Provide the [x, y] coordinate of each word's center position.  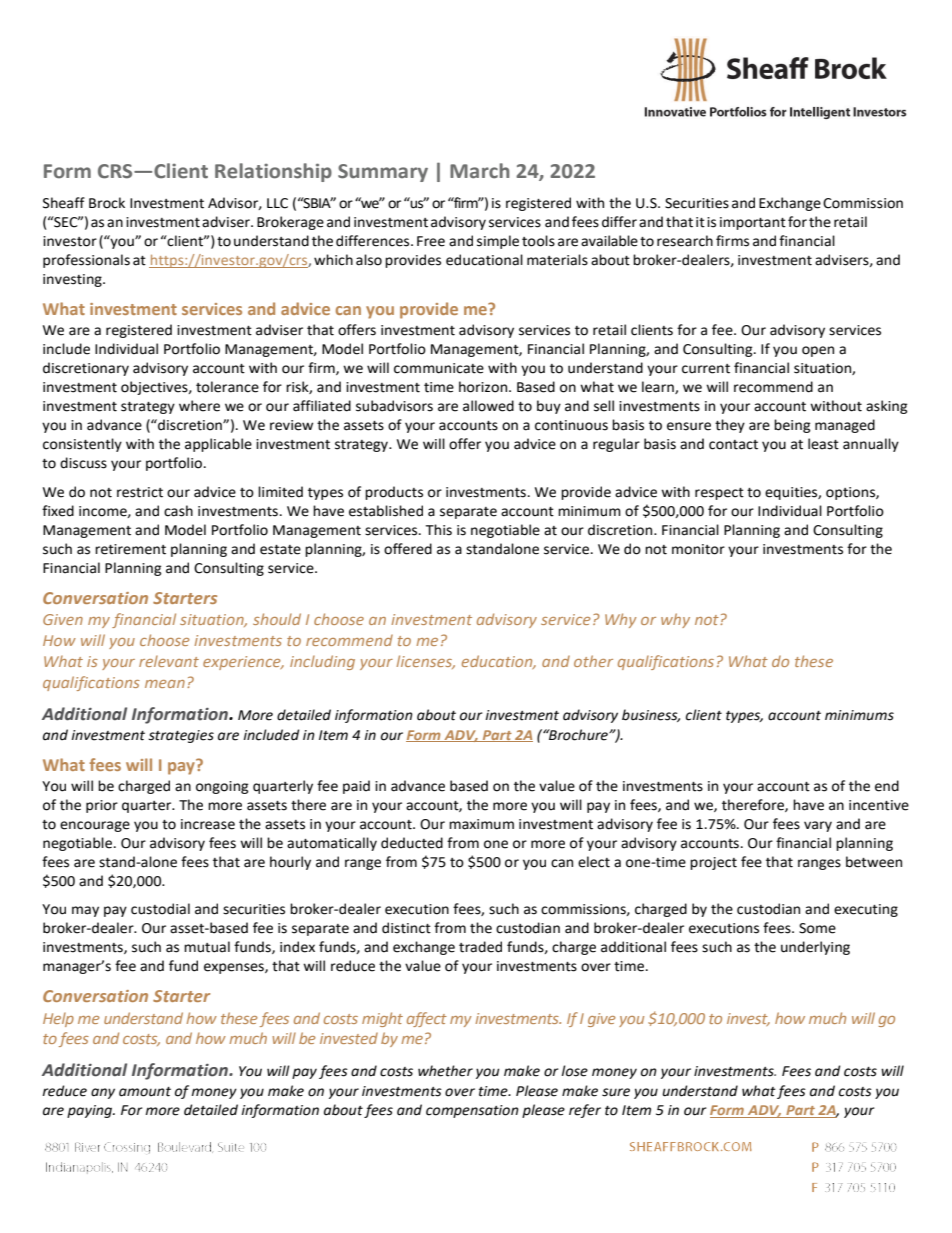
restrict [140, 492]
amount [145, 1092]
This [439, 530]
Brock [107, 203]
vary [818, 826]
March [479, 171]
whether [445, 1071]
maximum [481, 824]
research [685, 241]
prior [102, 806]
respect [719, 494]
